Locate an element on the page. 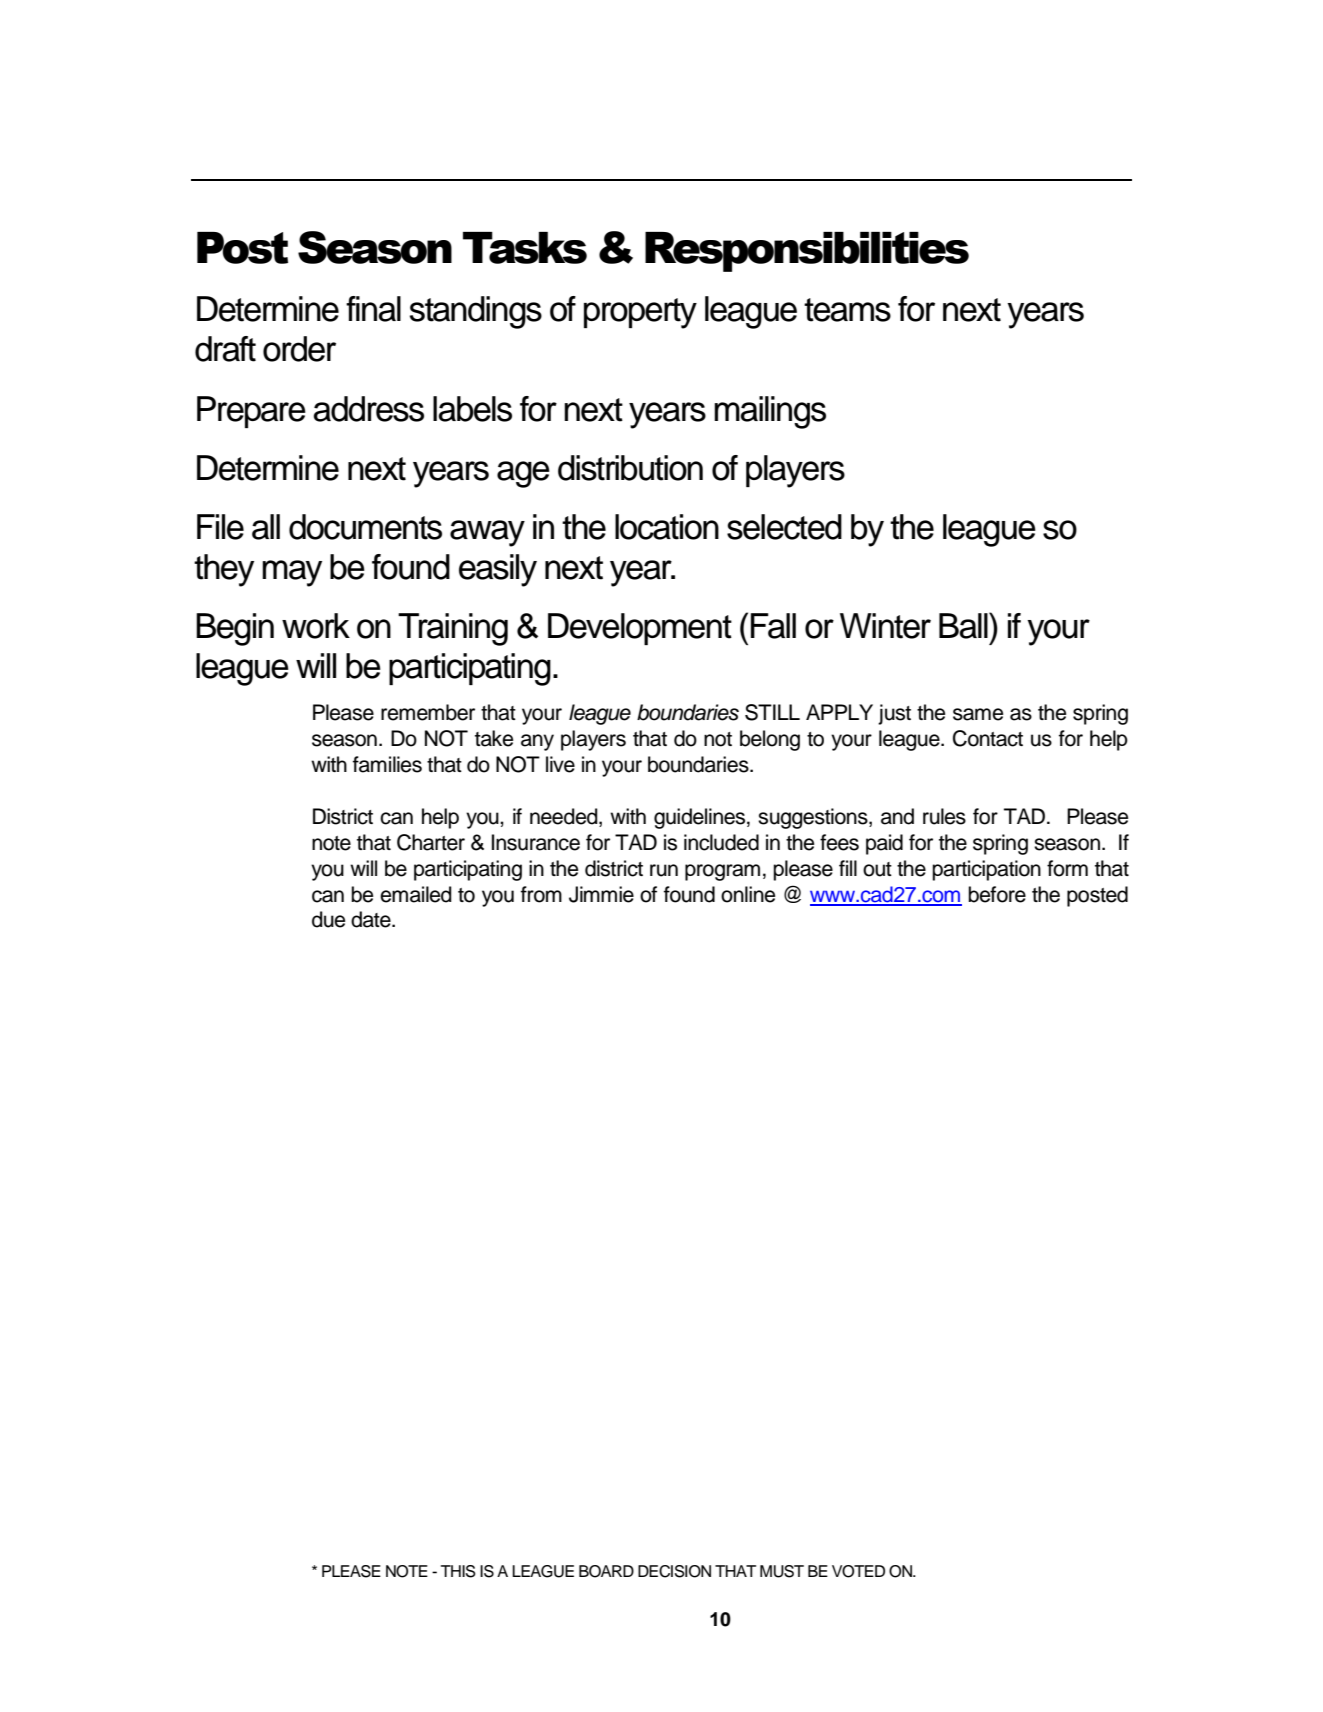 Image resolution: width=1323 pixels, height=1712 pixels. before is located at coordinates (997, 894).
